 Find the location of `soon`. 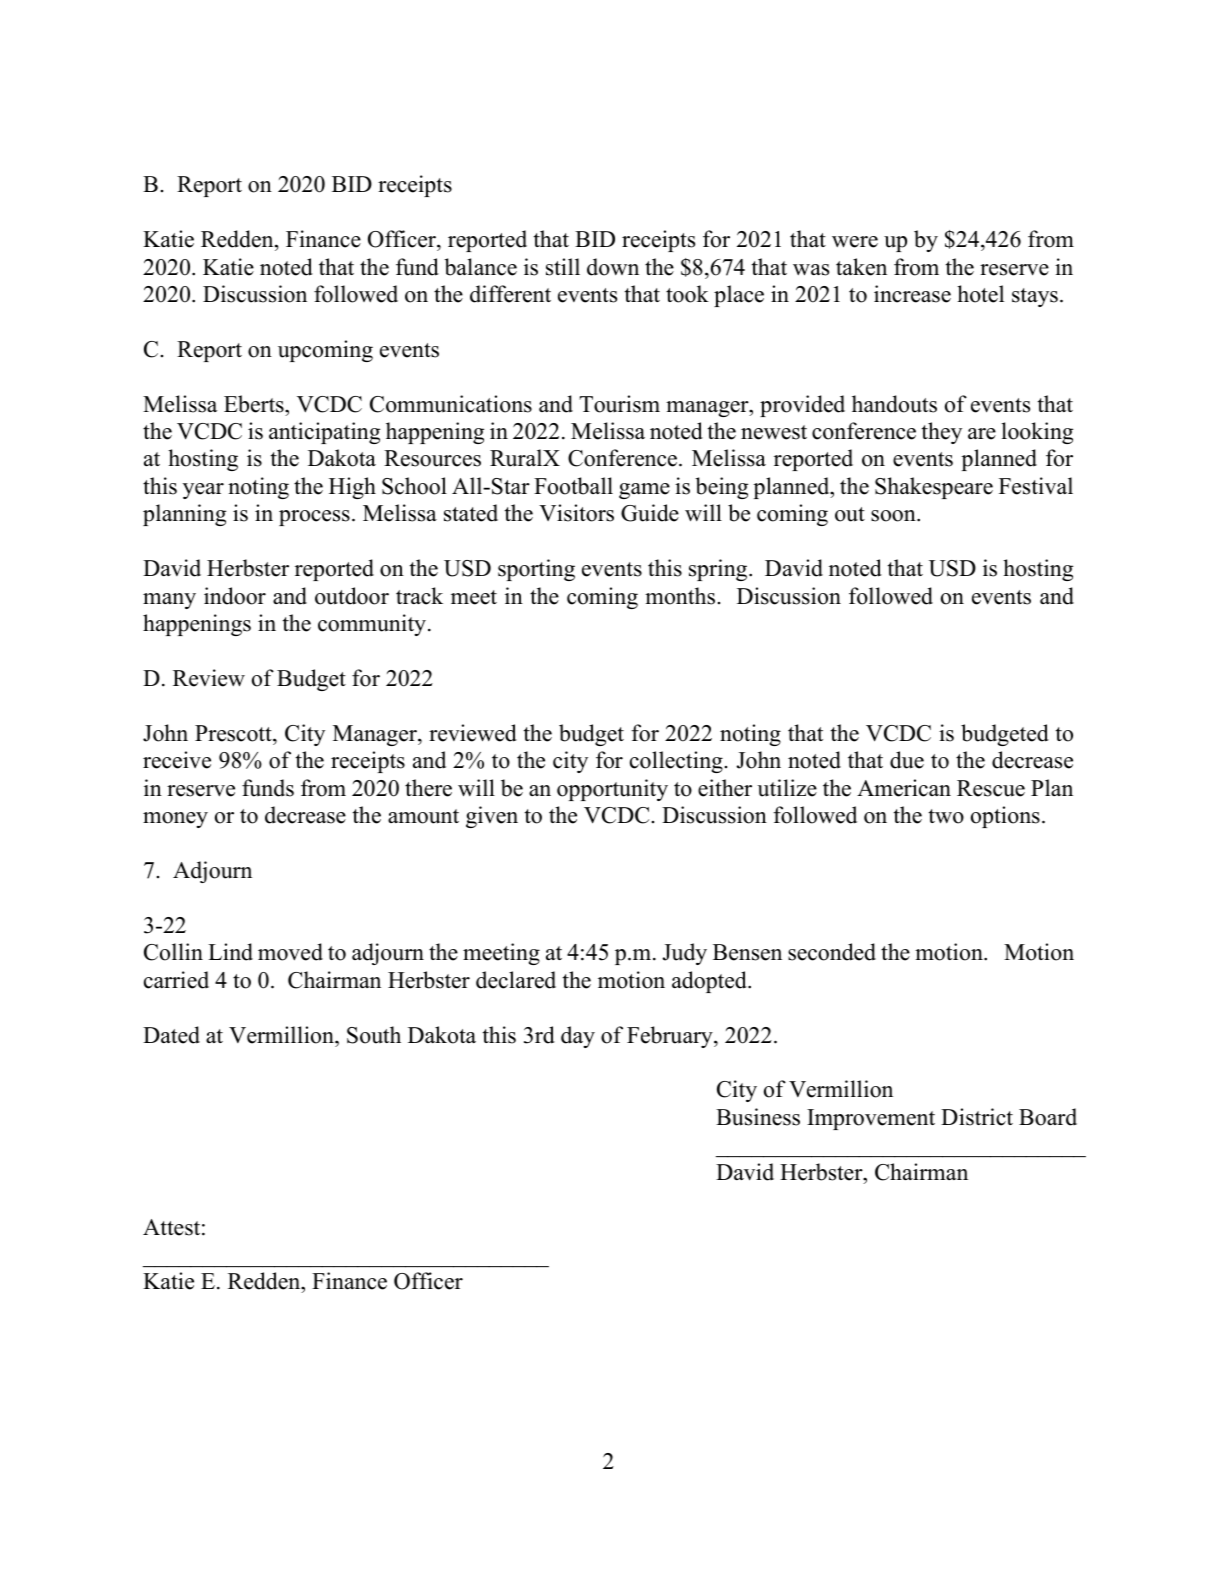

soon is located at coordinates (894, 516).
